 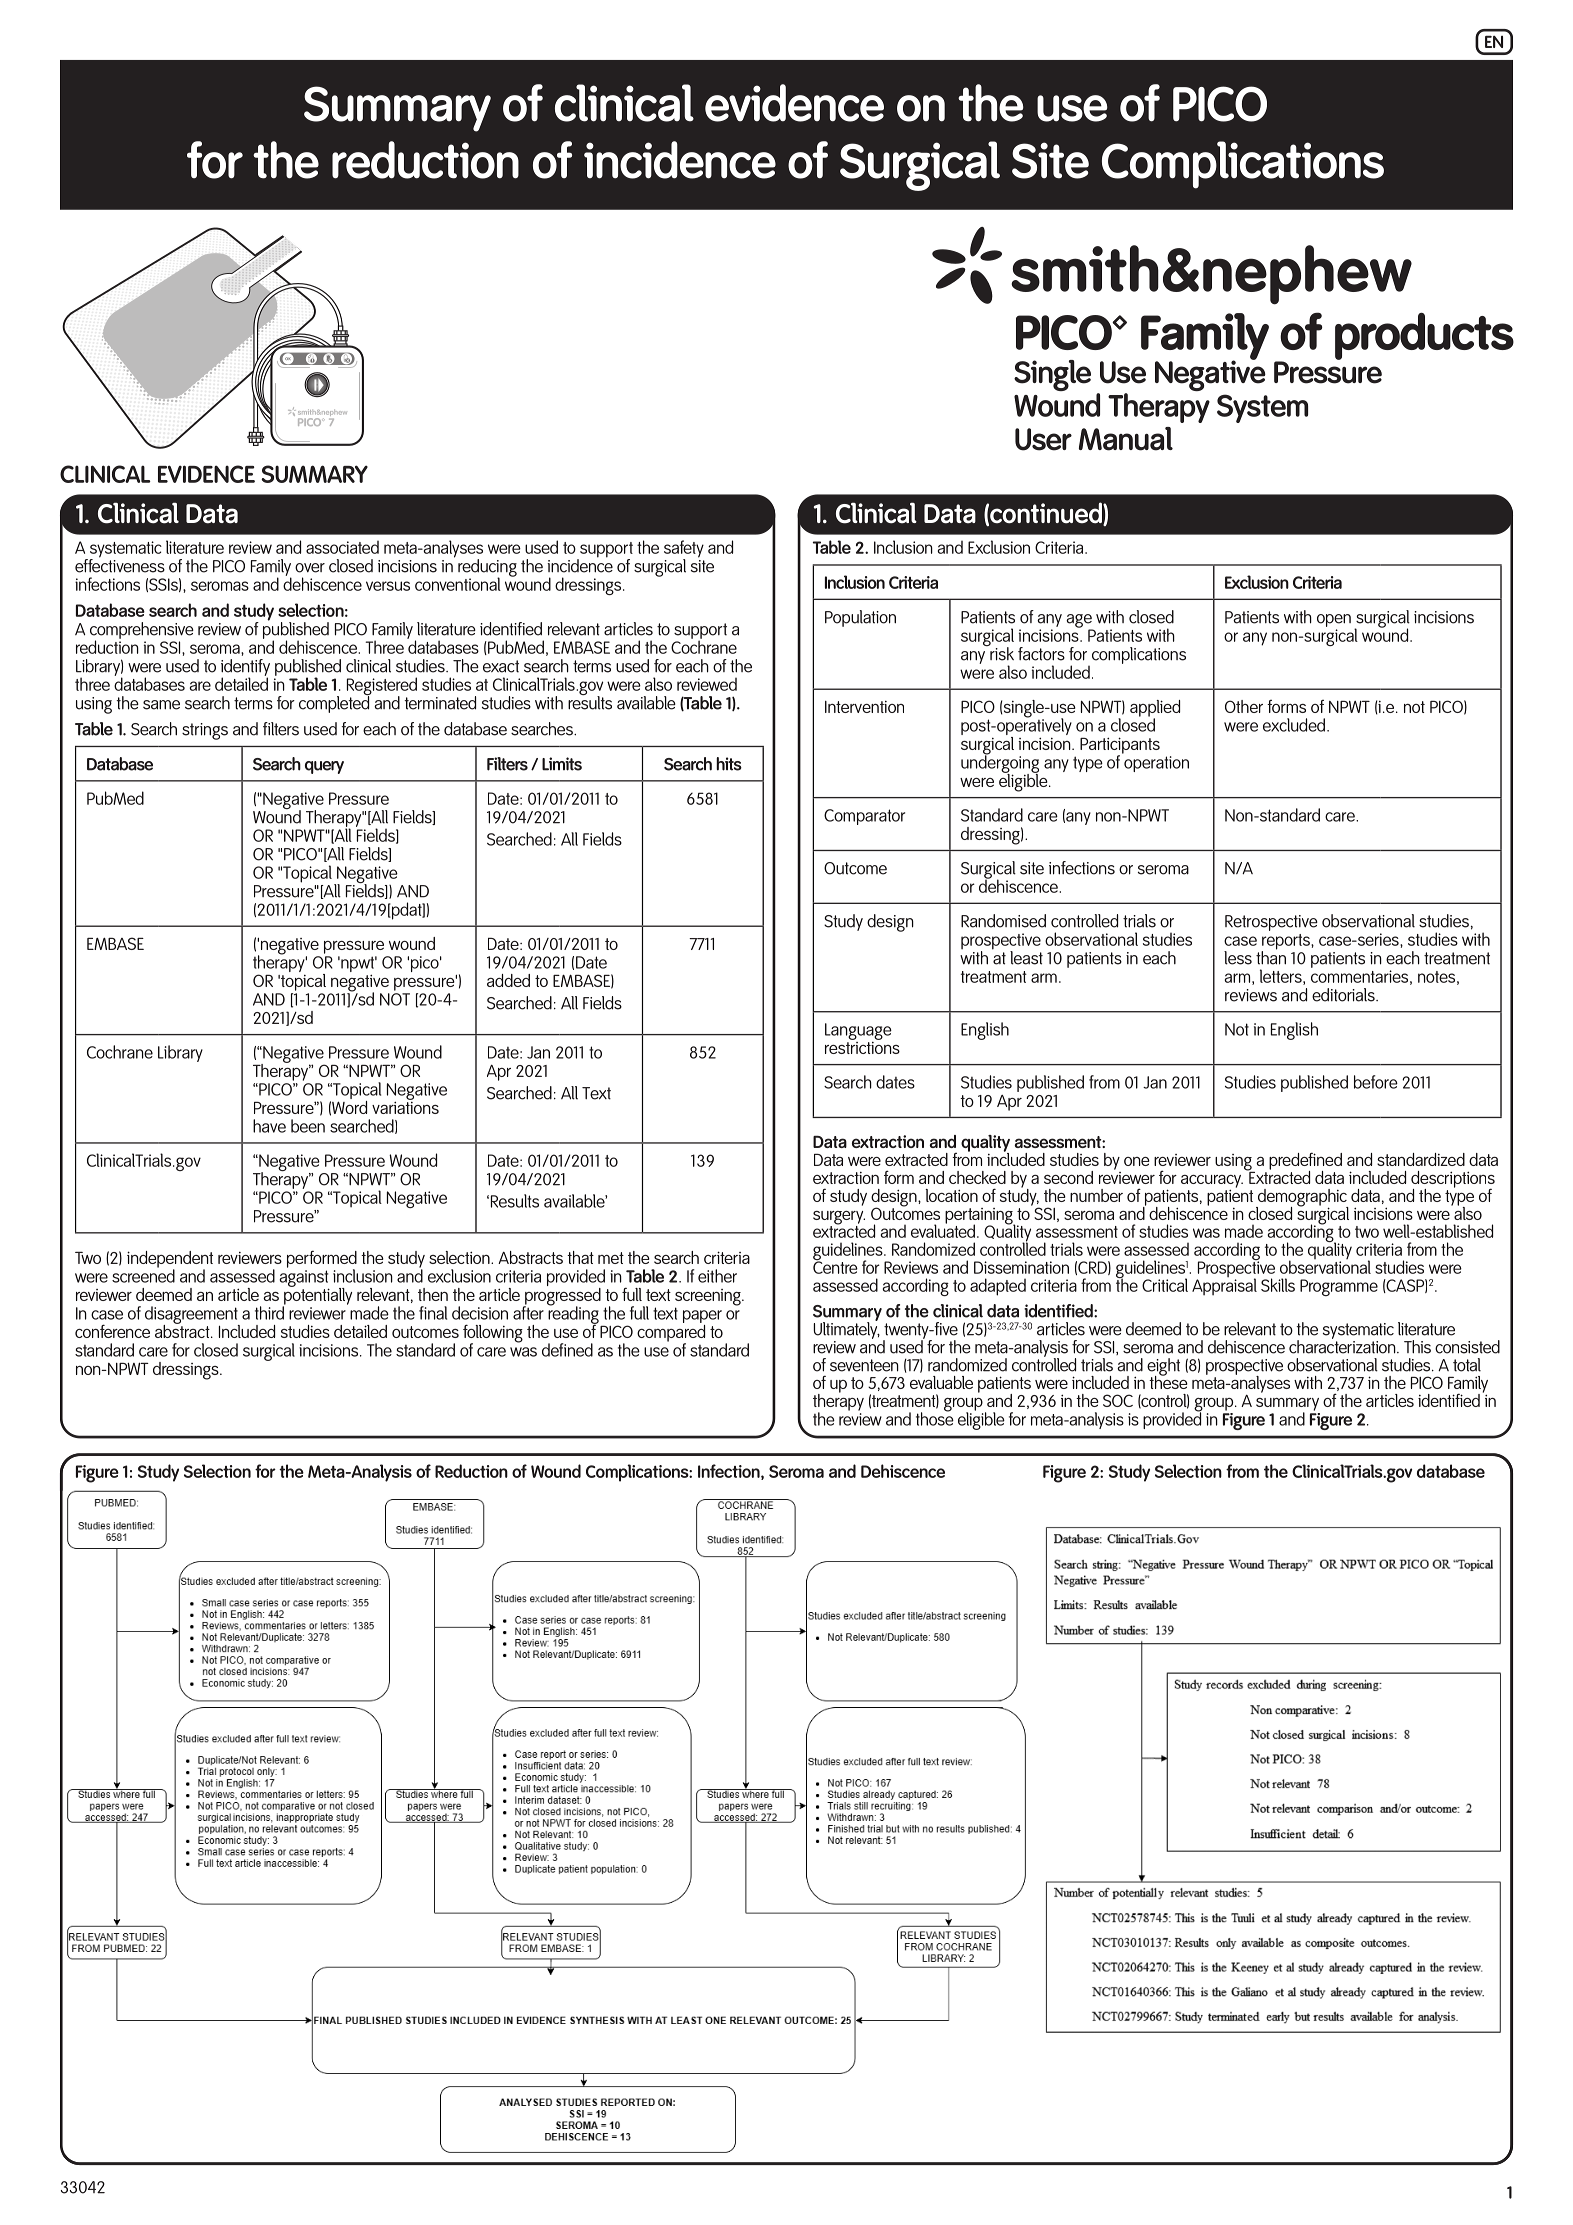 What do you see at coordinates (864, 707) in the document?
I see `Intervention` at bounding box center [864, 707].
